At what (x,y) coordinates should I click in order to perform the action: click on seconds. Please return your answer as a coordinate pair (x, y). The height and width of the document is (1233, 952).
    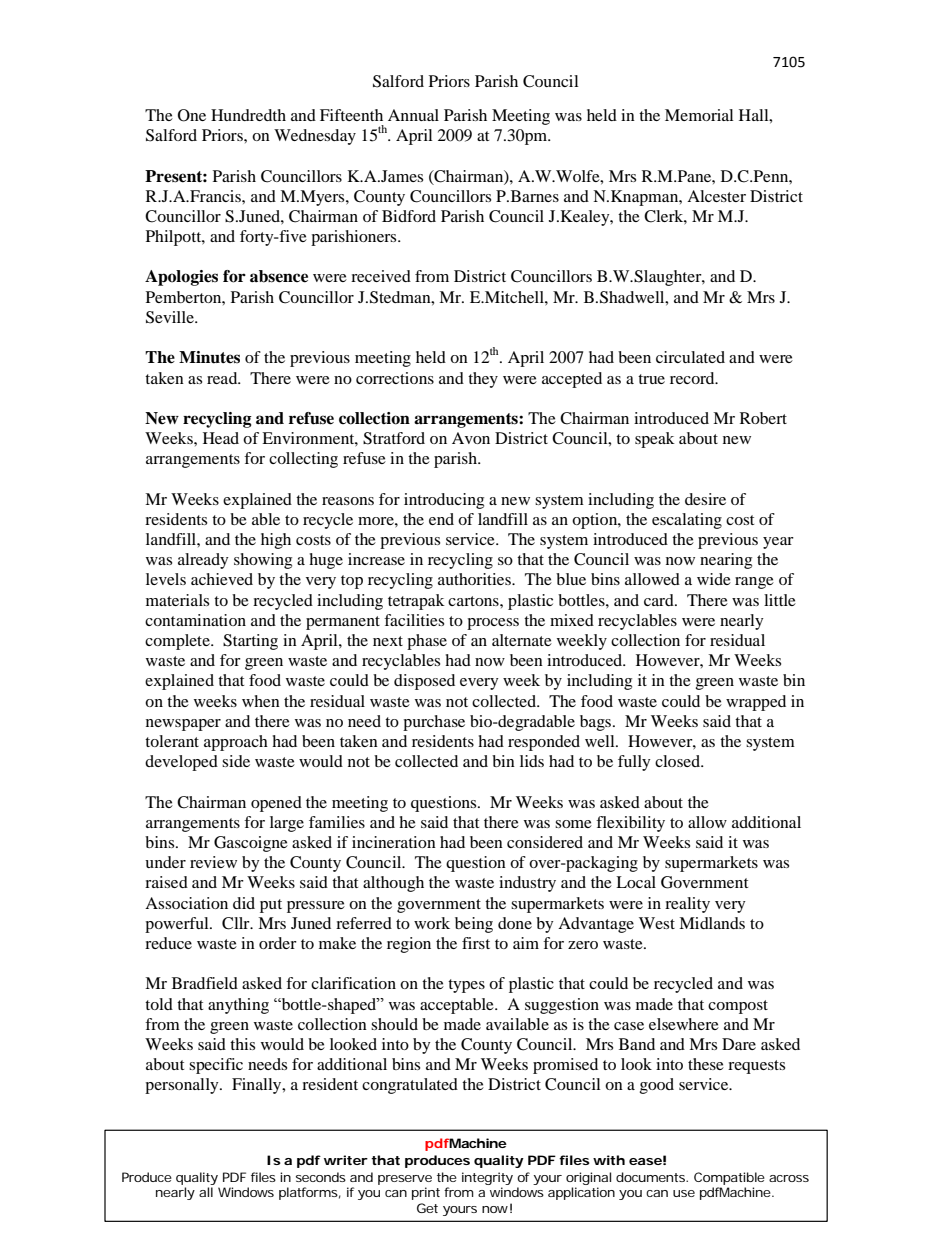
    Looking at the image, I should click on (321, 1177).
